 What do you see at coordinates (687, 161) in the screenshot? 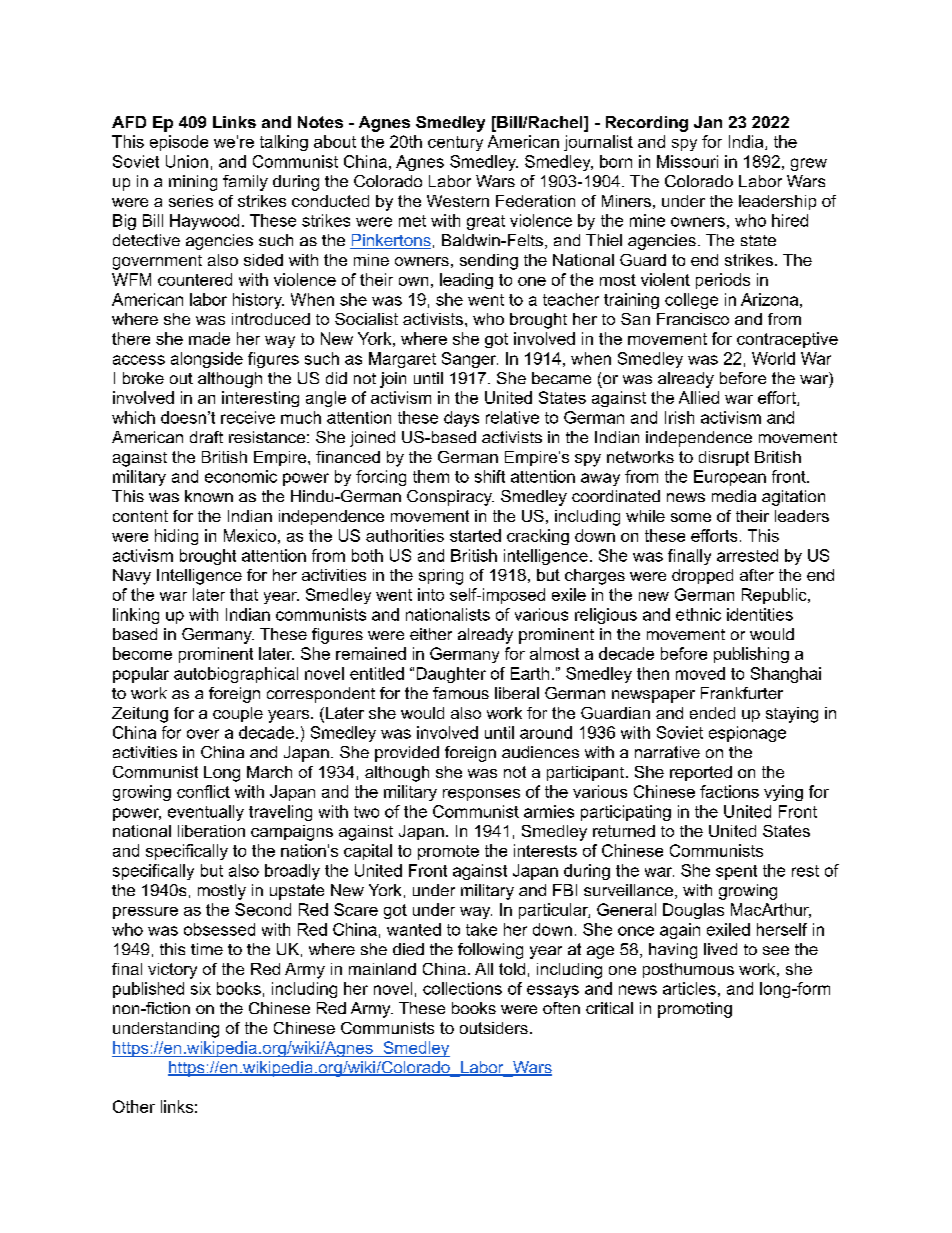
I see `Missouri` at bounding box center [687, 161].
